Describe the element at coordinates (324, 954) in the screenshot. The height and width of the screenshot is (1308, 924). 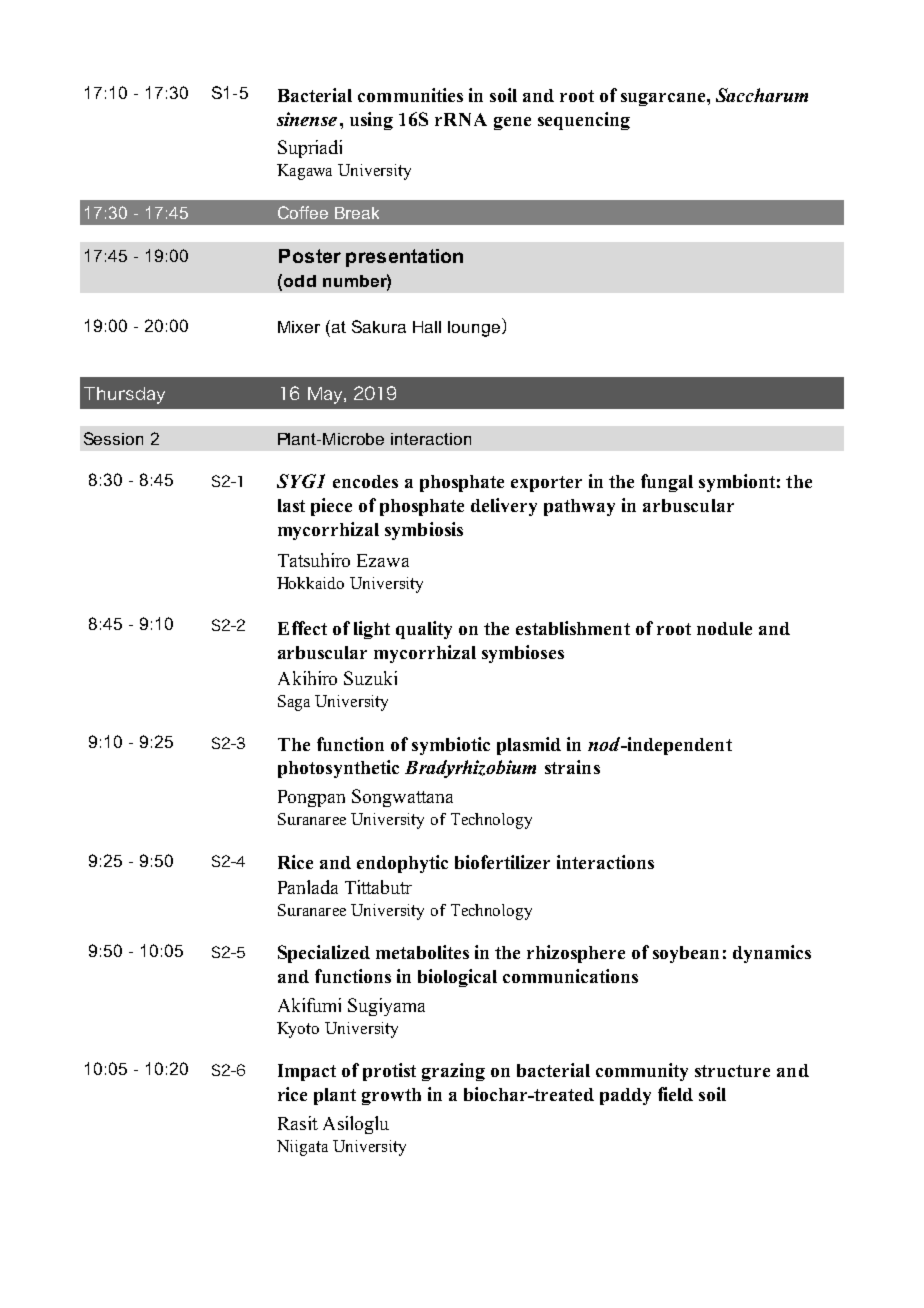
I see `Specialized` at that location.
